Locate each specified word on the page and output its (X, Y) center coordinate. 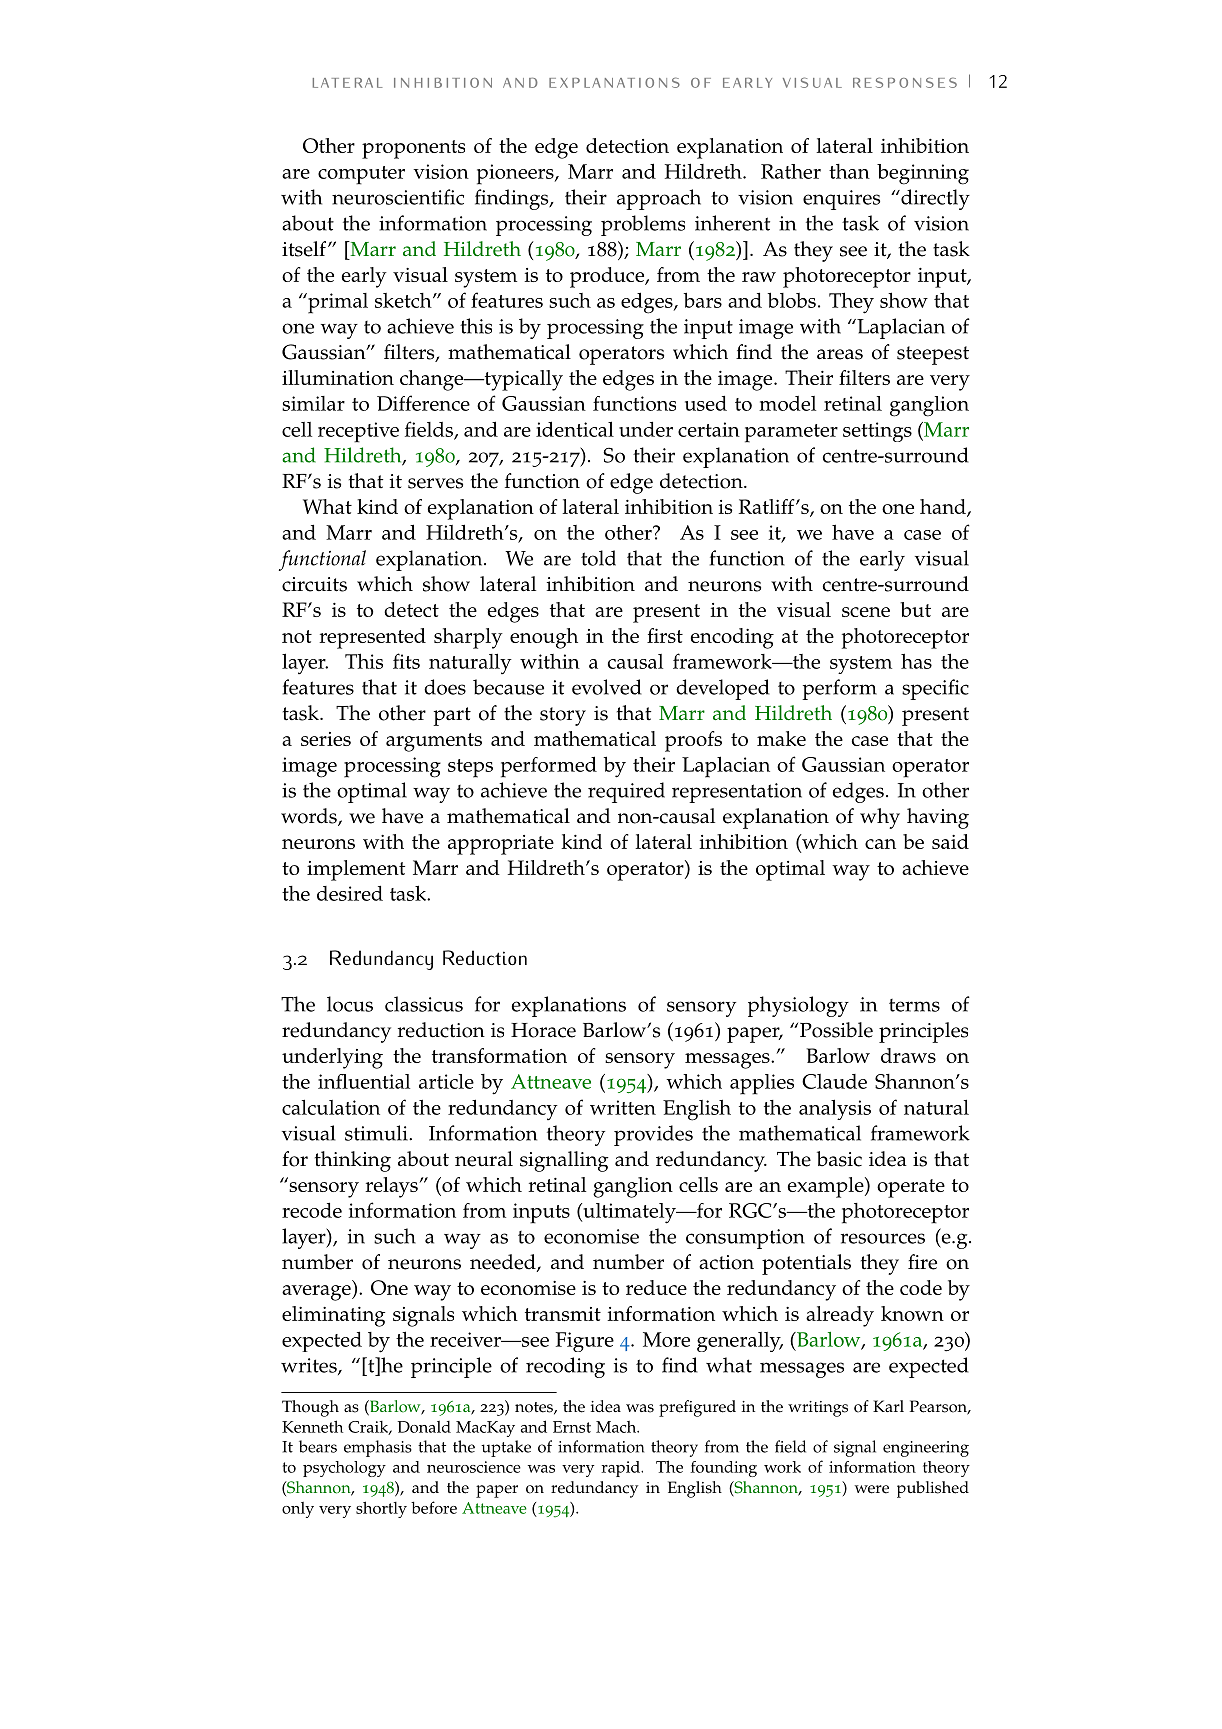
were (872, 1489)
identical (575, 429)
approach (659, 199)
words (310, 817)
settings (877, 432)
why (880, 818)
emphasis (378, 1448)
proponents (413, 149)
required (626, 792)
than (849, 171)
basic (839, 1159)
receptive (358, 432)
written (623, 1107)
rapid (621, 1469)
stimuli (377, 1133)
